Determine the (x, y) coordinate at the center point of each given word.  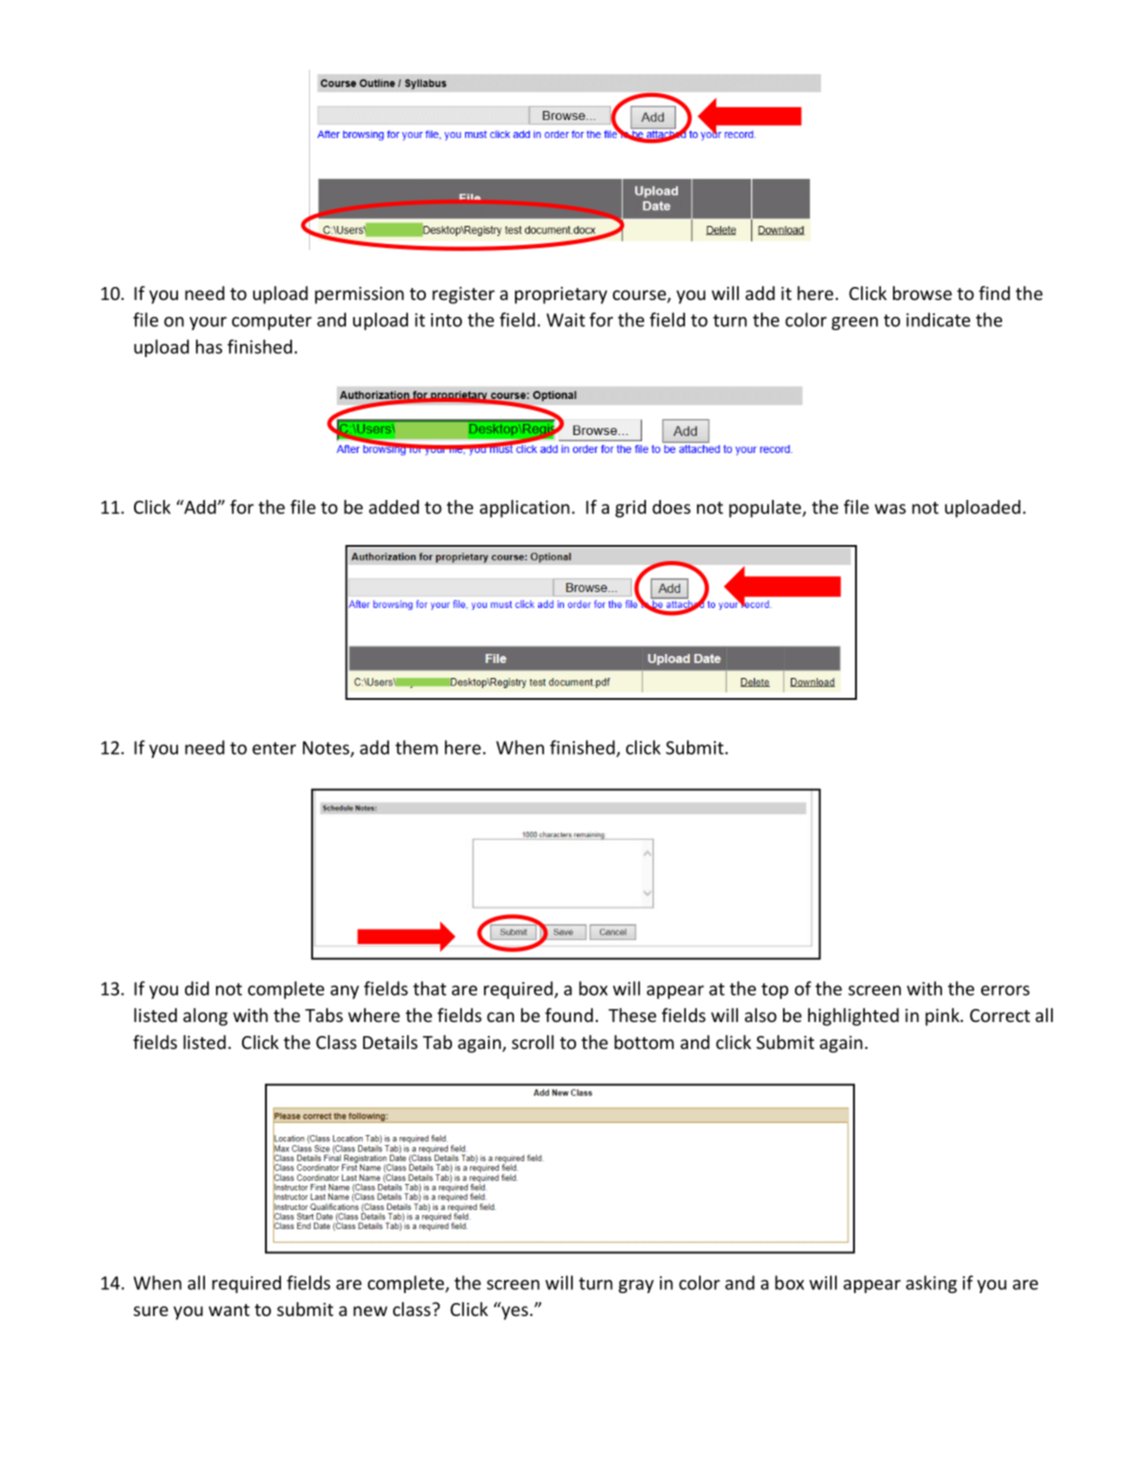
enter (274, 748)
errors (1005, 990)
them (416, 747)
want (229, 1310)
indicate (938, 319)
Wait (565, 320)
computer (272, 322)
